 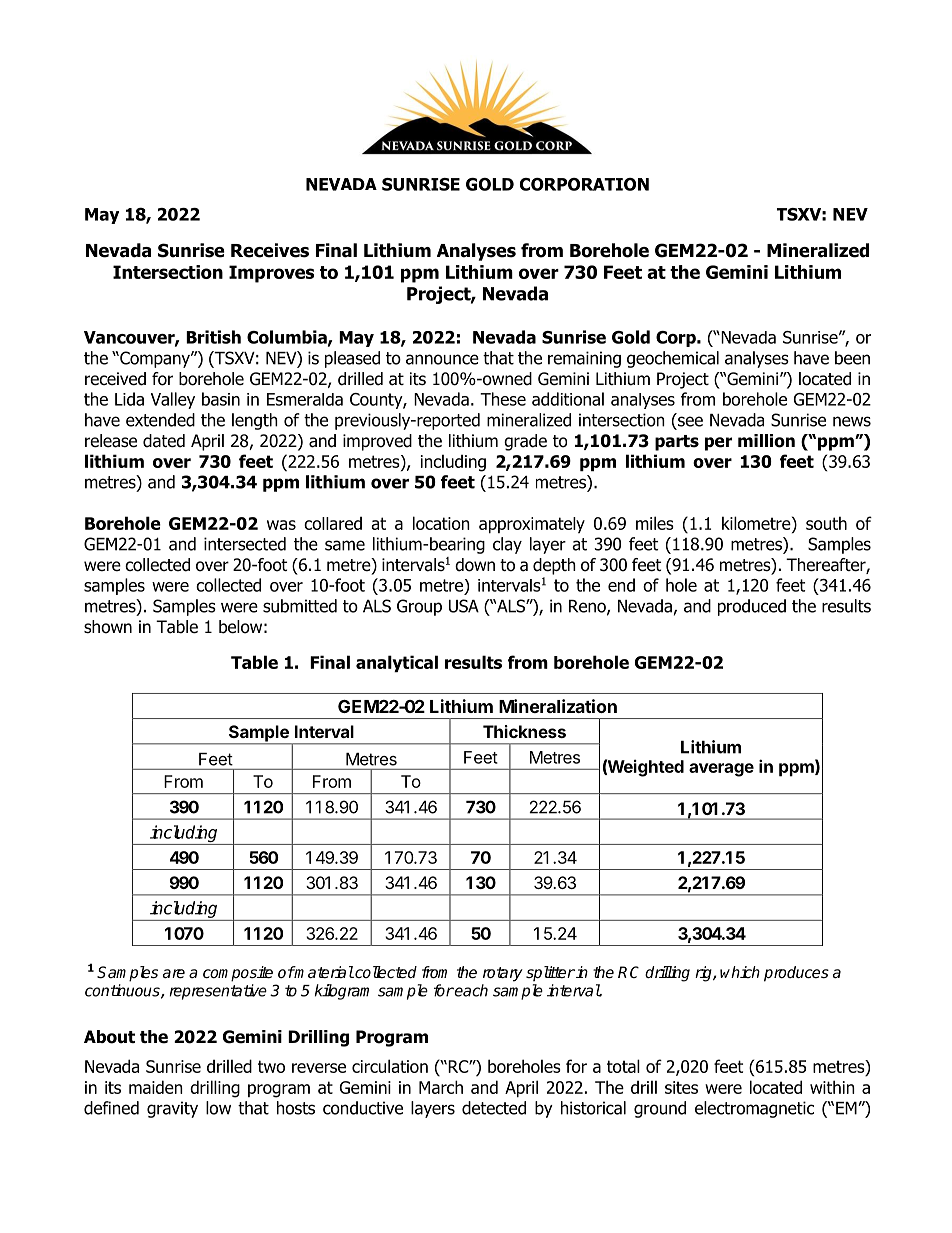 What do you see at coordinates (245, 544) in the page?
I see `intersected` at bounding box center [245, 544].
